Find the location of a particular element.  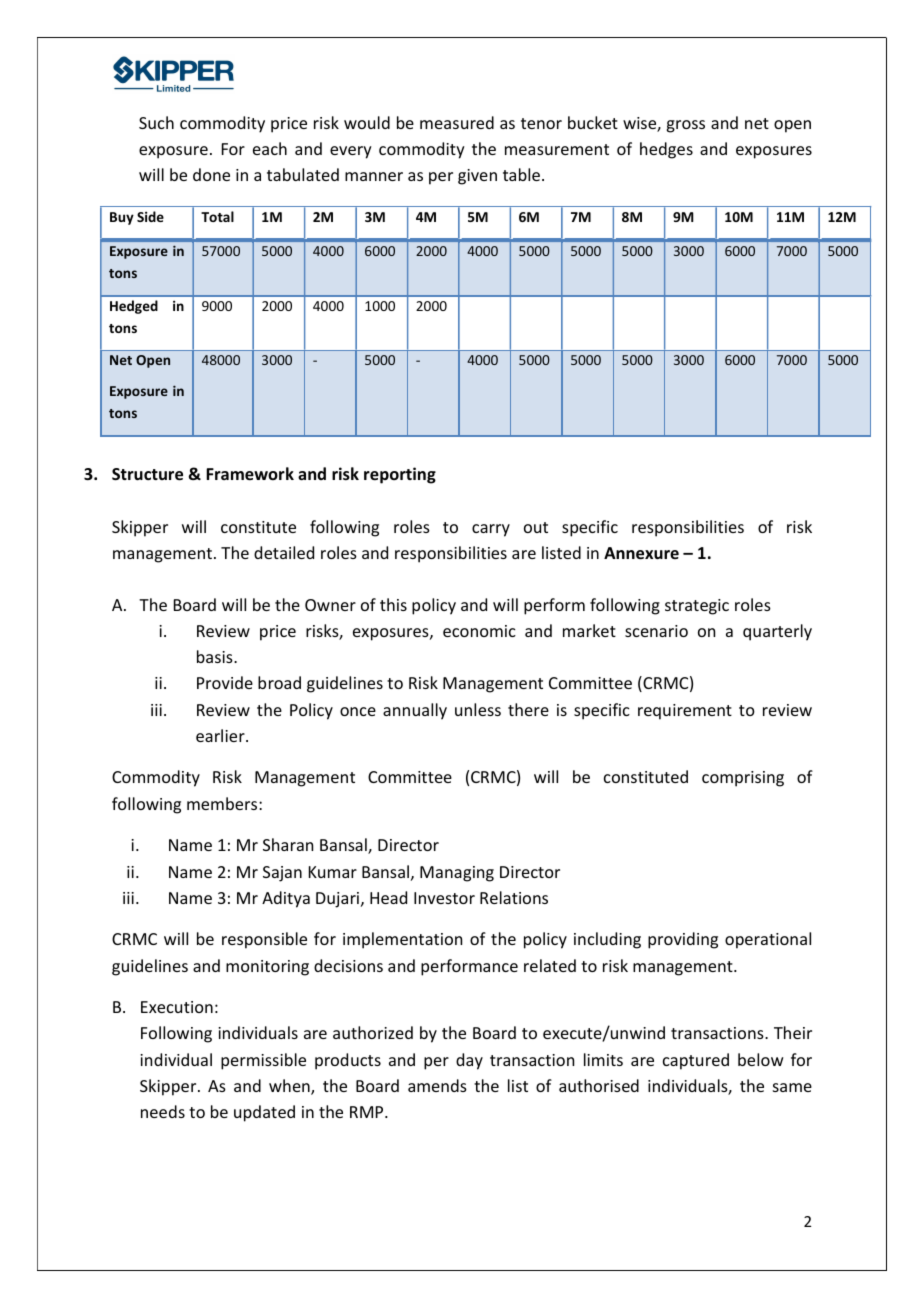

Hedged is located at coordinates (134, 307).
